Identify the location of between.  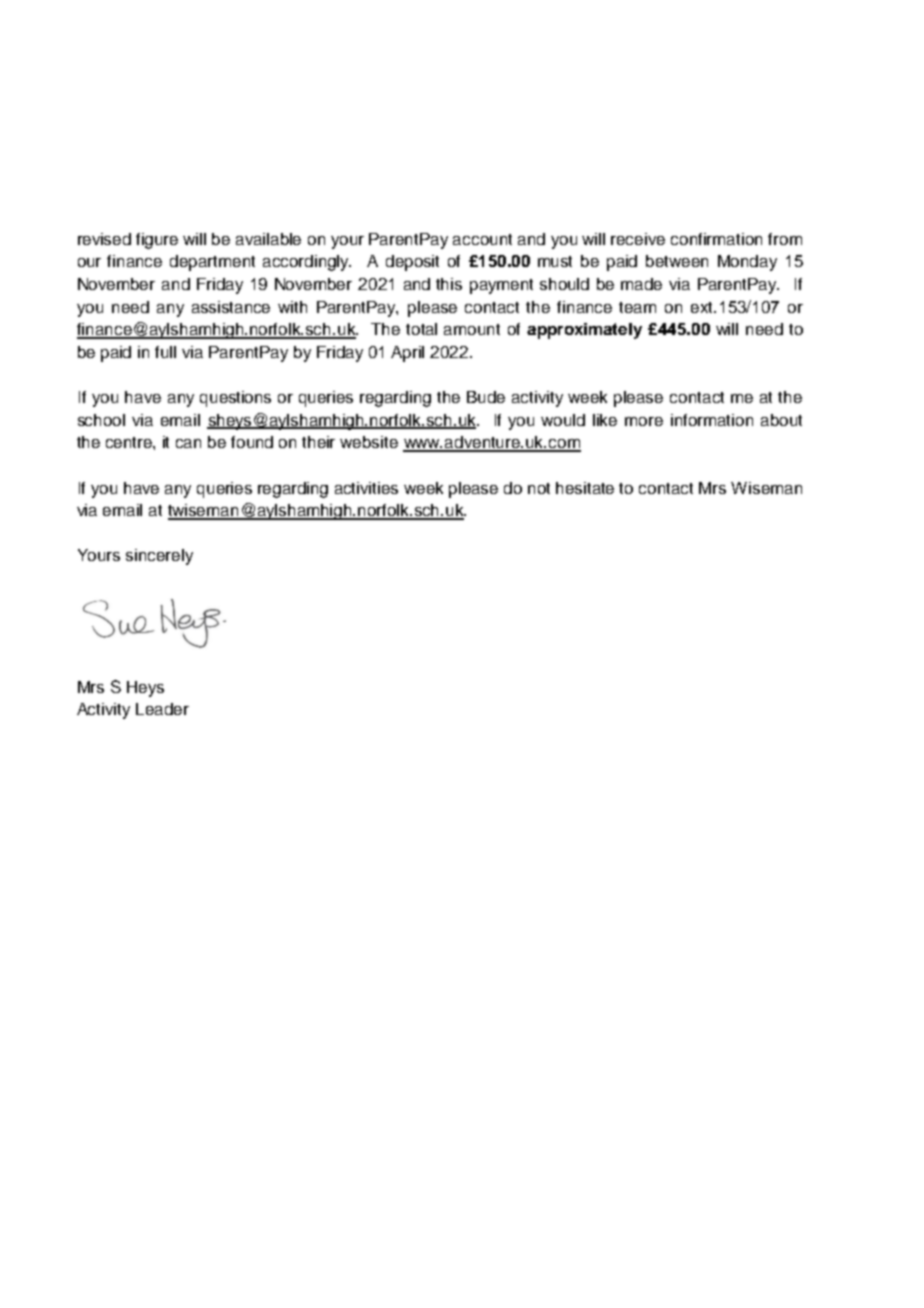
(677, 261).
